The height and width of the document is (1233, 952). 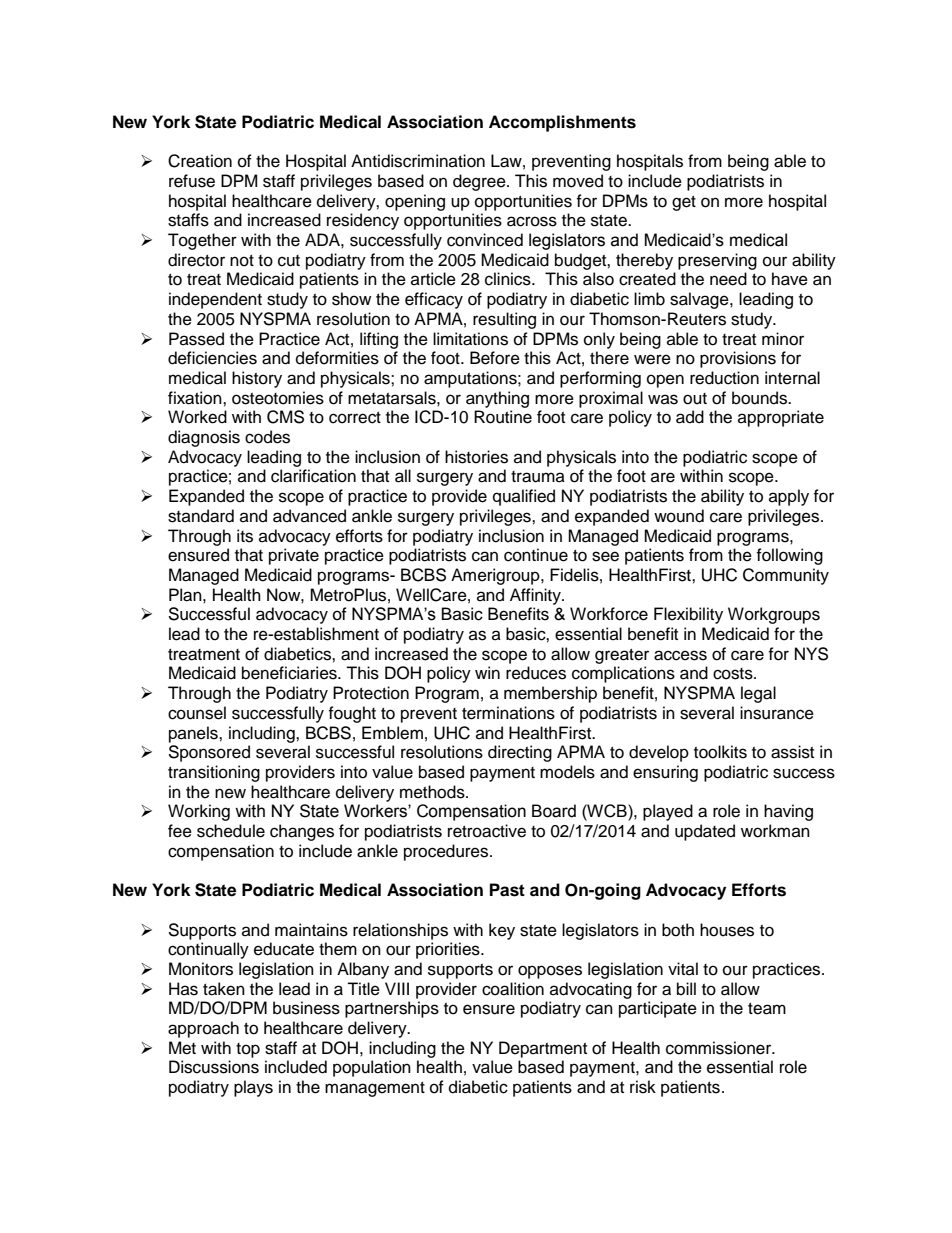 I want to click on transitioning, so click(x=214, y=773).
